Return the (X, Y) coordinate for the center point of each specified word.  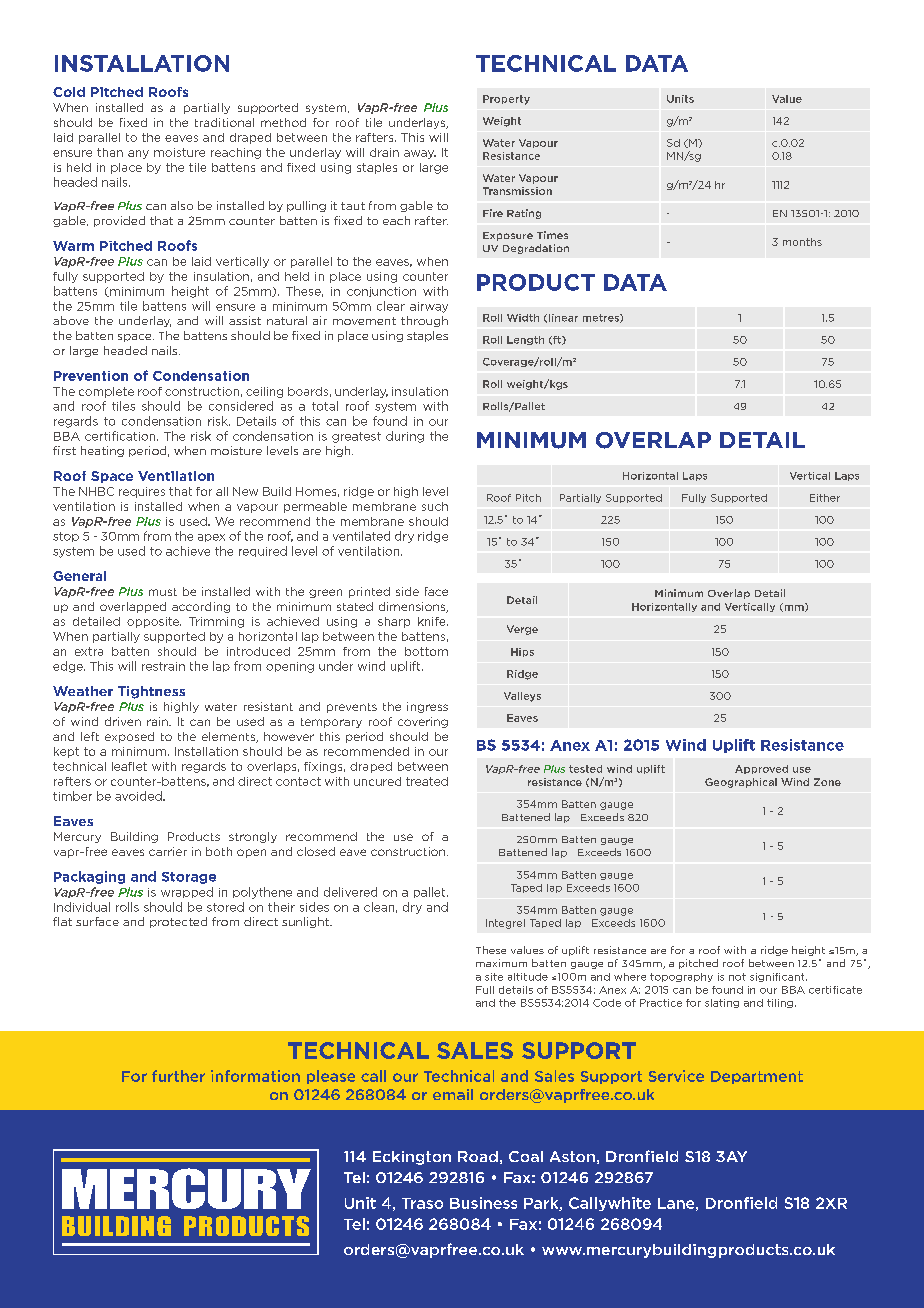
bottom (426, 651)
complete (106, 392)
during (405, 437)
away (420, 154)
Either (825, 498)
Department (757, 1077)
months (802, 242)
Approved (761, 769)
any (138, 154)
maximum (501, 963)
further (178, 1076)
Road (478, 1156)
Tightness (151, 692)
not (737, 977)
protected (178, 922)
